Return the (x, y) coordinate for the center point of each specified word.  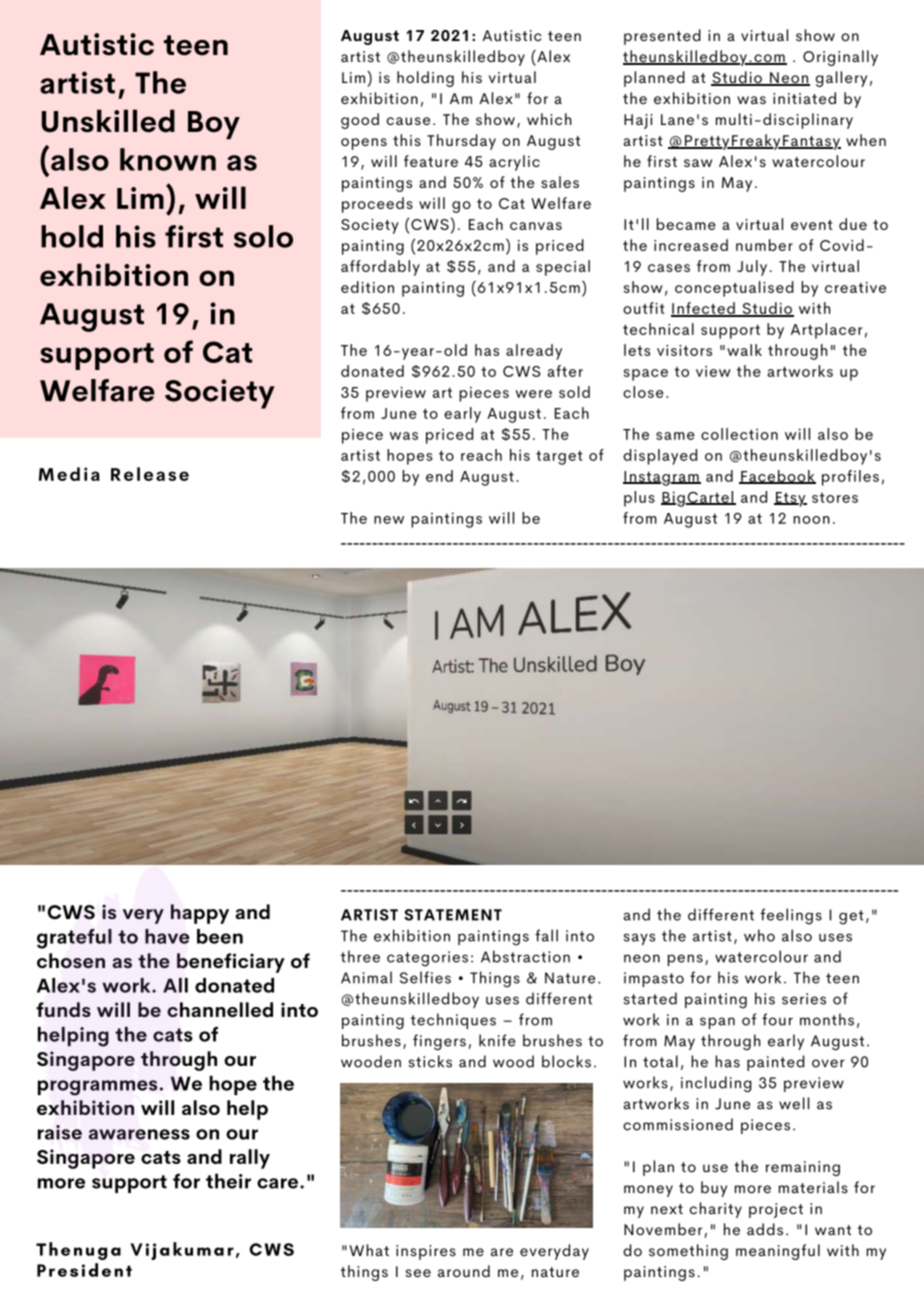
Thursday (461, 142)
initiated (804, 98)
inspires (426, 1252)
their (228, 1181)
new (389, 520)
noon (811, 520)
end (439, 476)
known (168, 159)
